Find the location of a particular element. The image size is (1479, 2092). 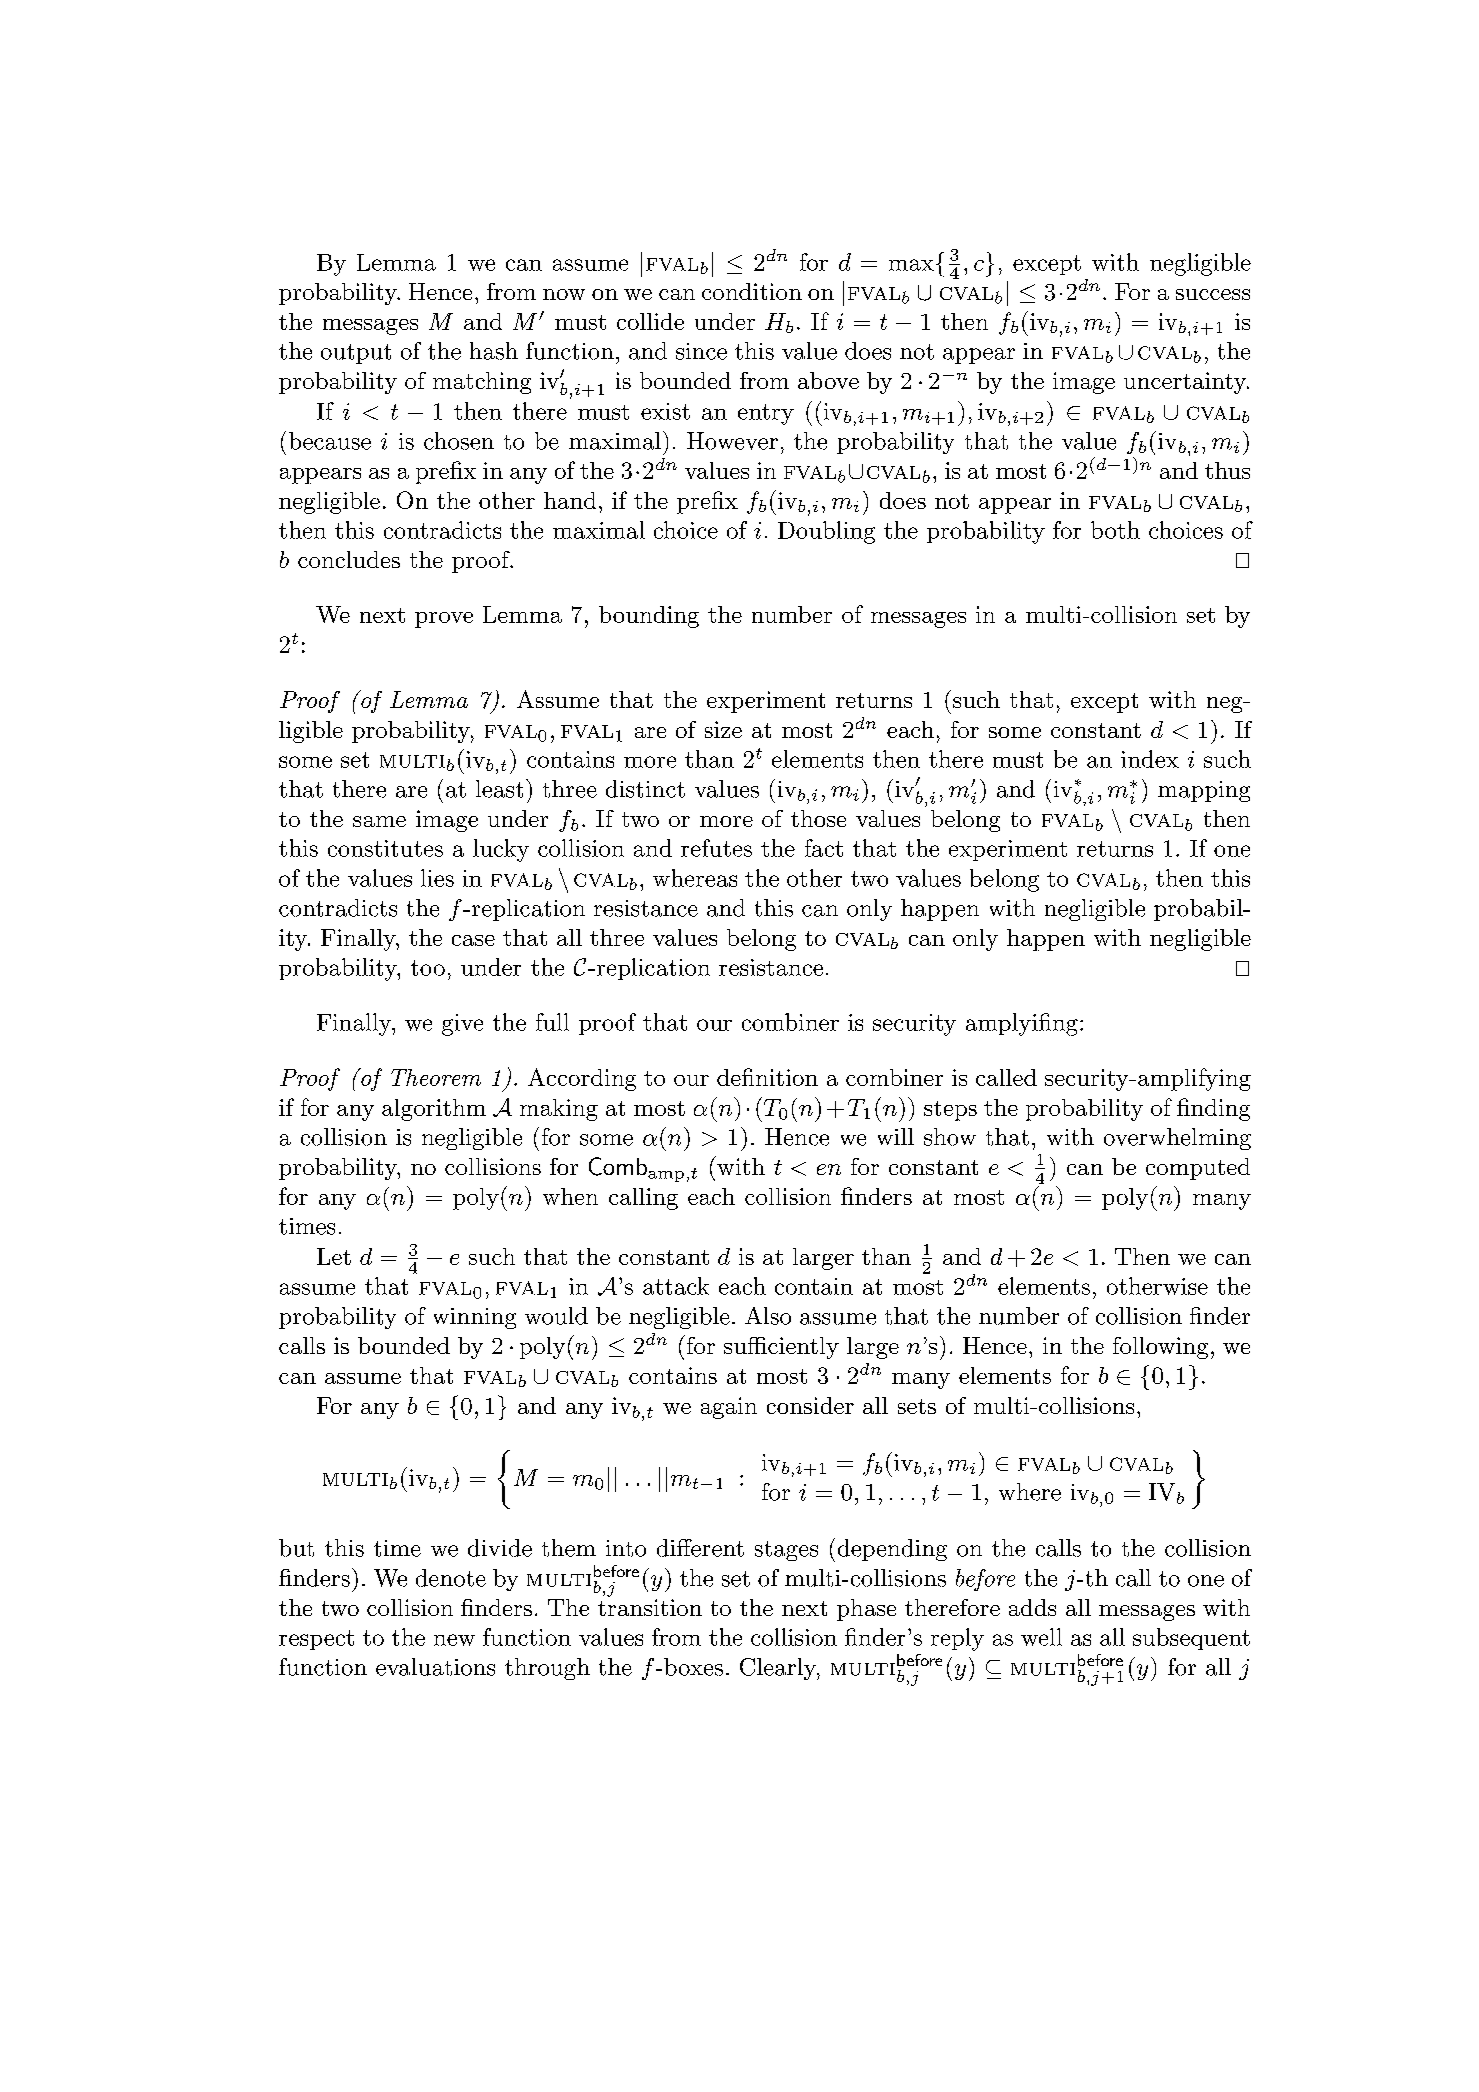

uncertainty is located at coordinates (1186, 383).
